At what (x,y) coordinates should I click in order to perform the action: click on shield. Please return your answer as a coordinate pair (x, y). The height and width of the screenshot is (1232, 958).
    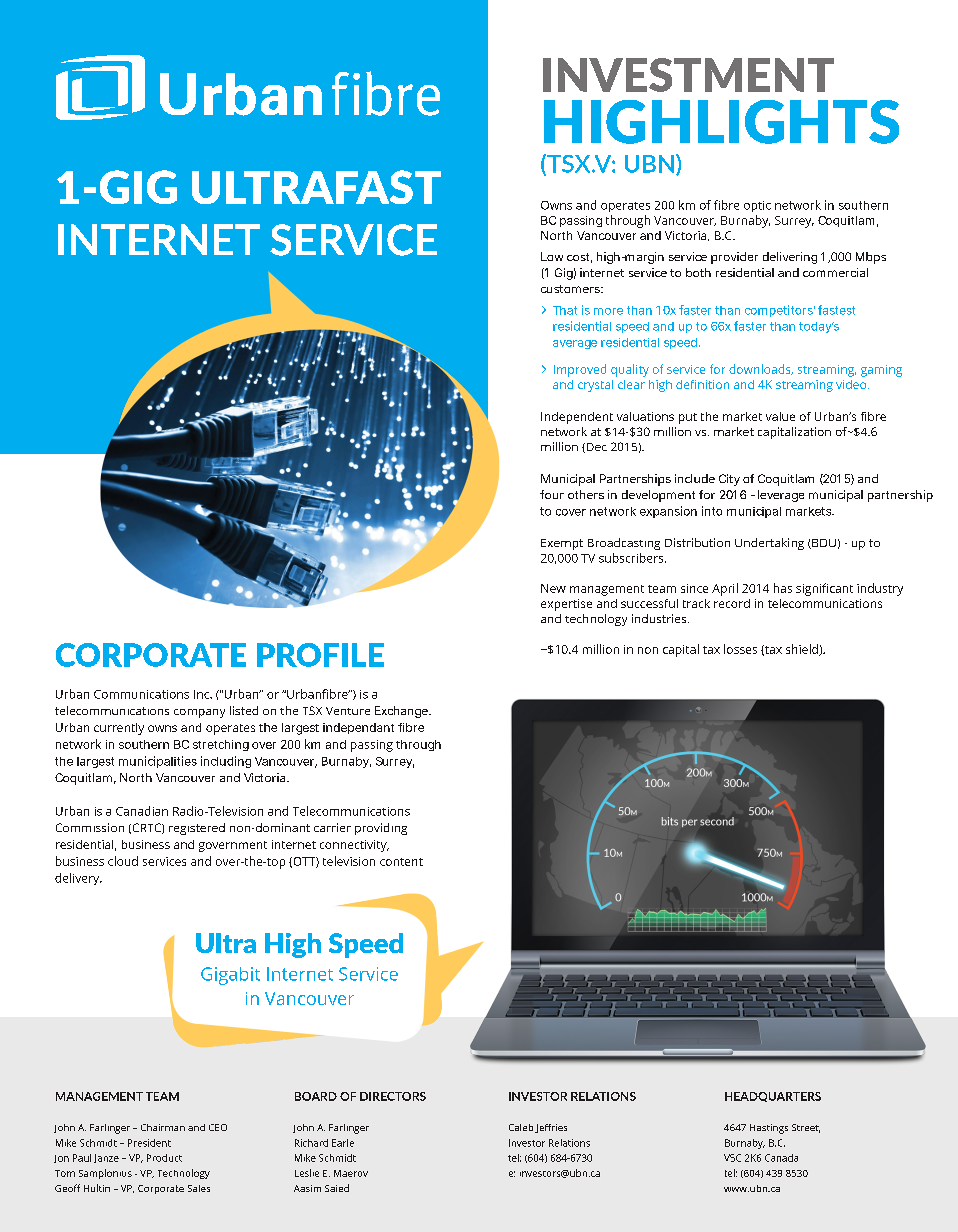
    Looking at the image, I should click on (803, 650).
